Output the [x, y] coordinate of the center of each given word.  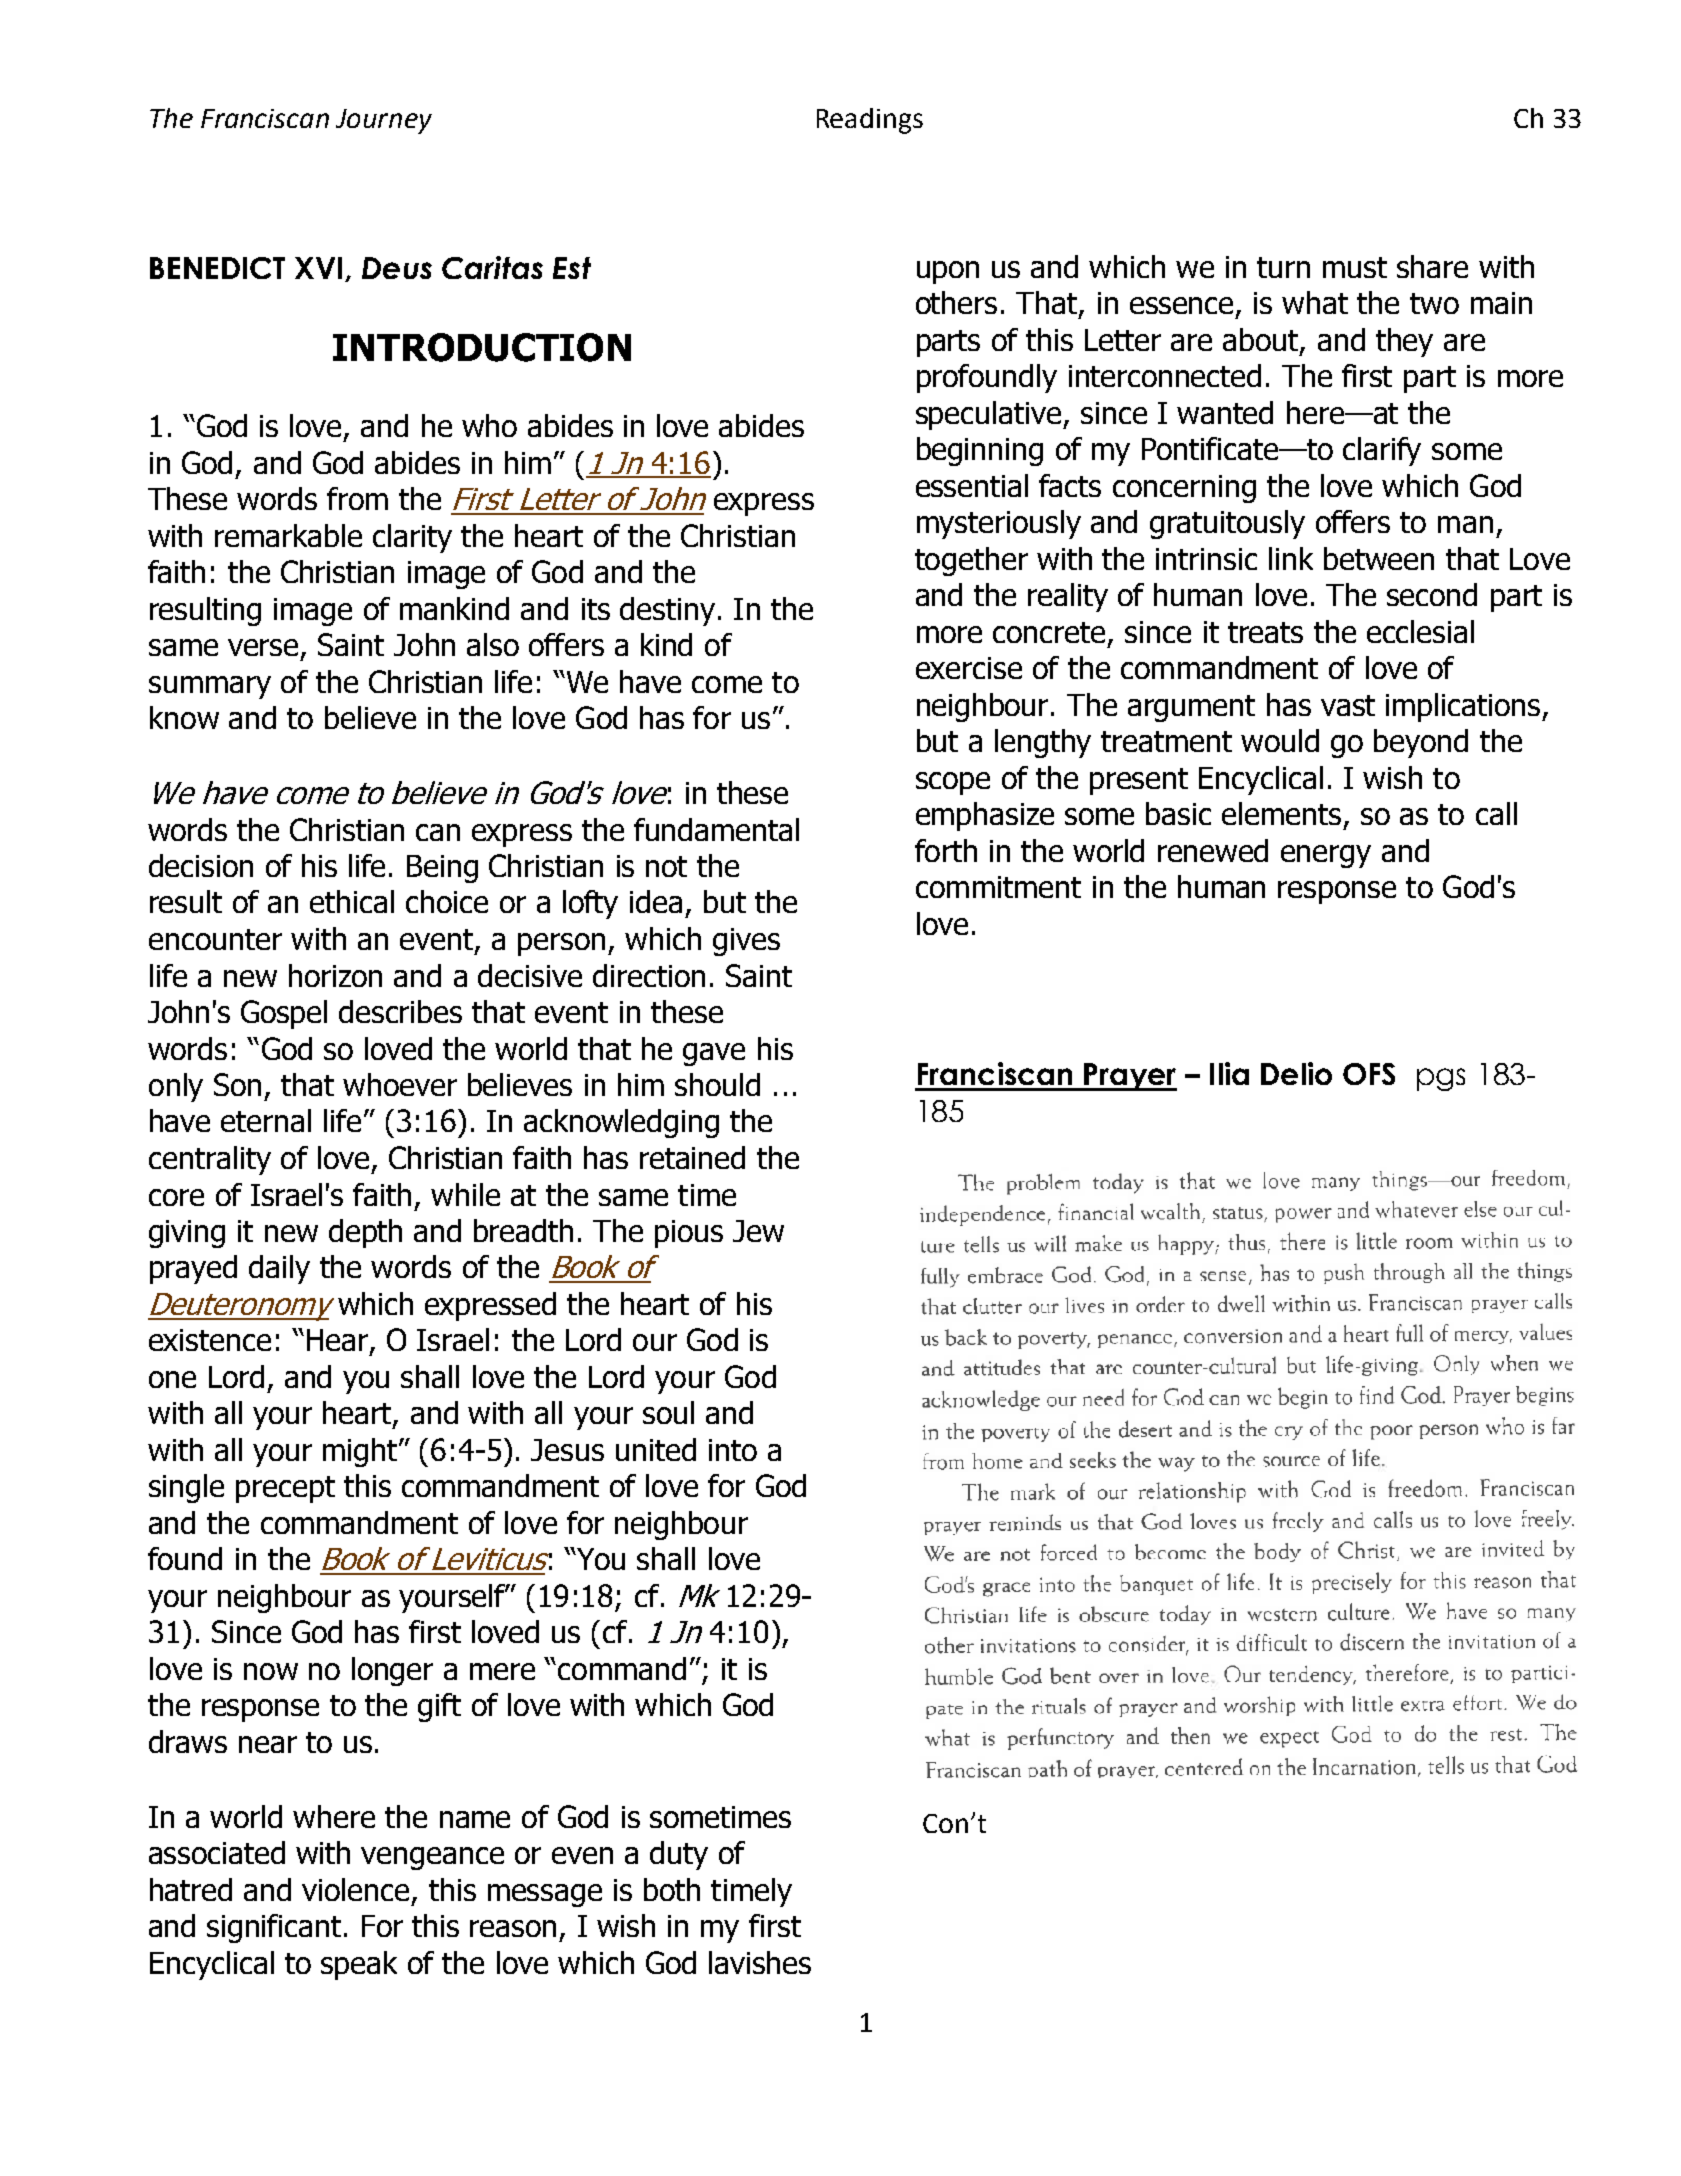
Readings [870, 121]
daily [279, 1269]
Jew [758, 1231]
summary [210, 687]
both [672, 1889]
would [1280, 740]
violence [355, 1889]
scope [953, 783]
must [1355, 267]
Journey [384, 121]
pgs [1441, 1079]
